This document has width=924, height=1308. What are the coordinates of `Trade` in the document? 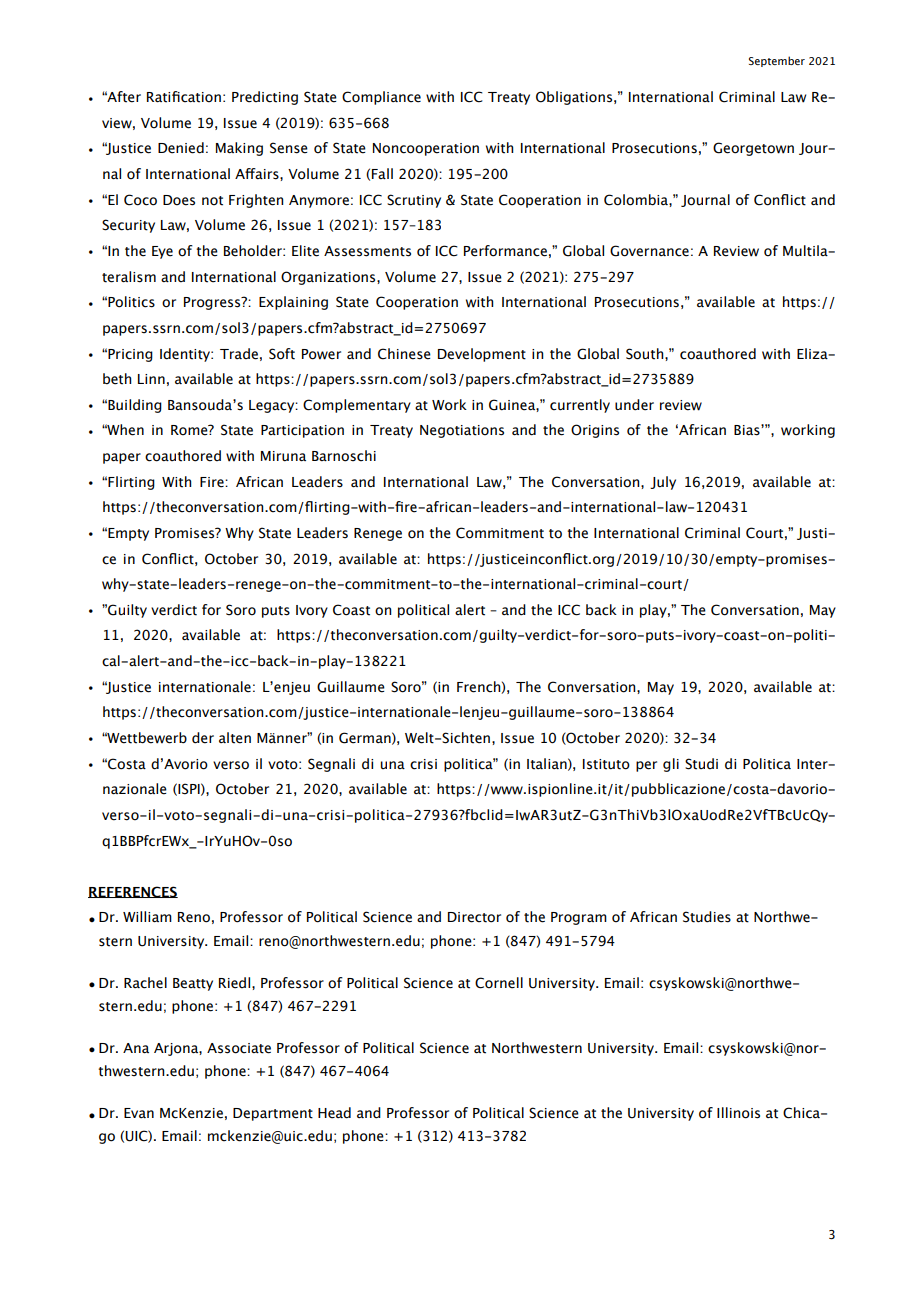 It's located at (239, 354).
